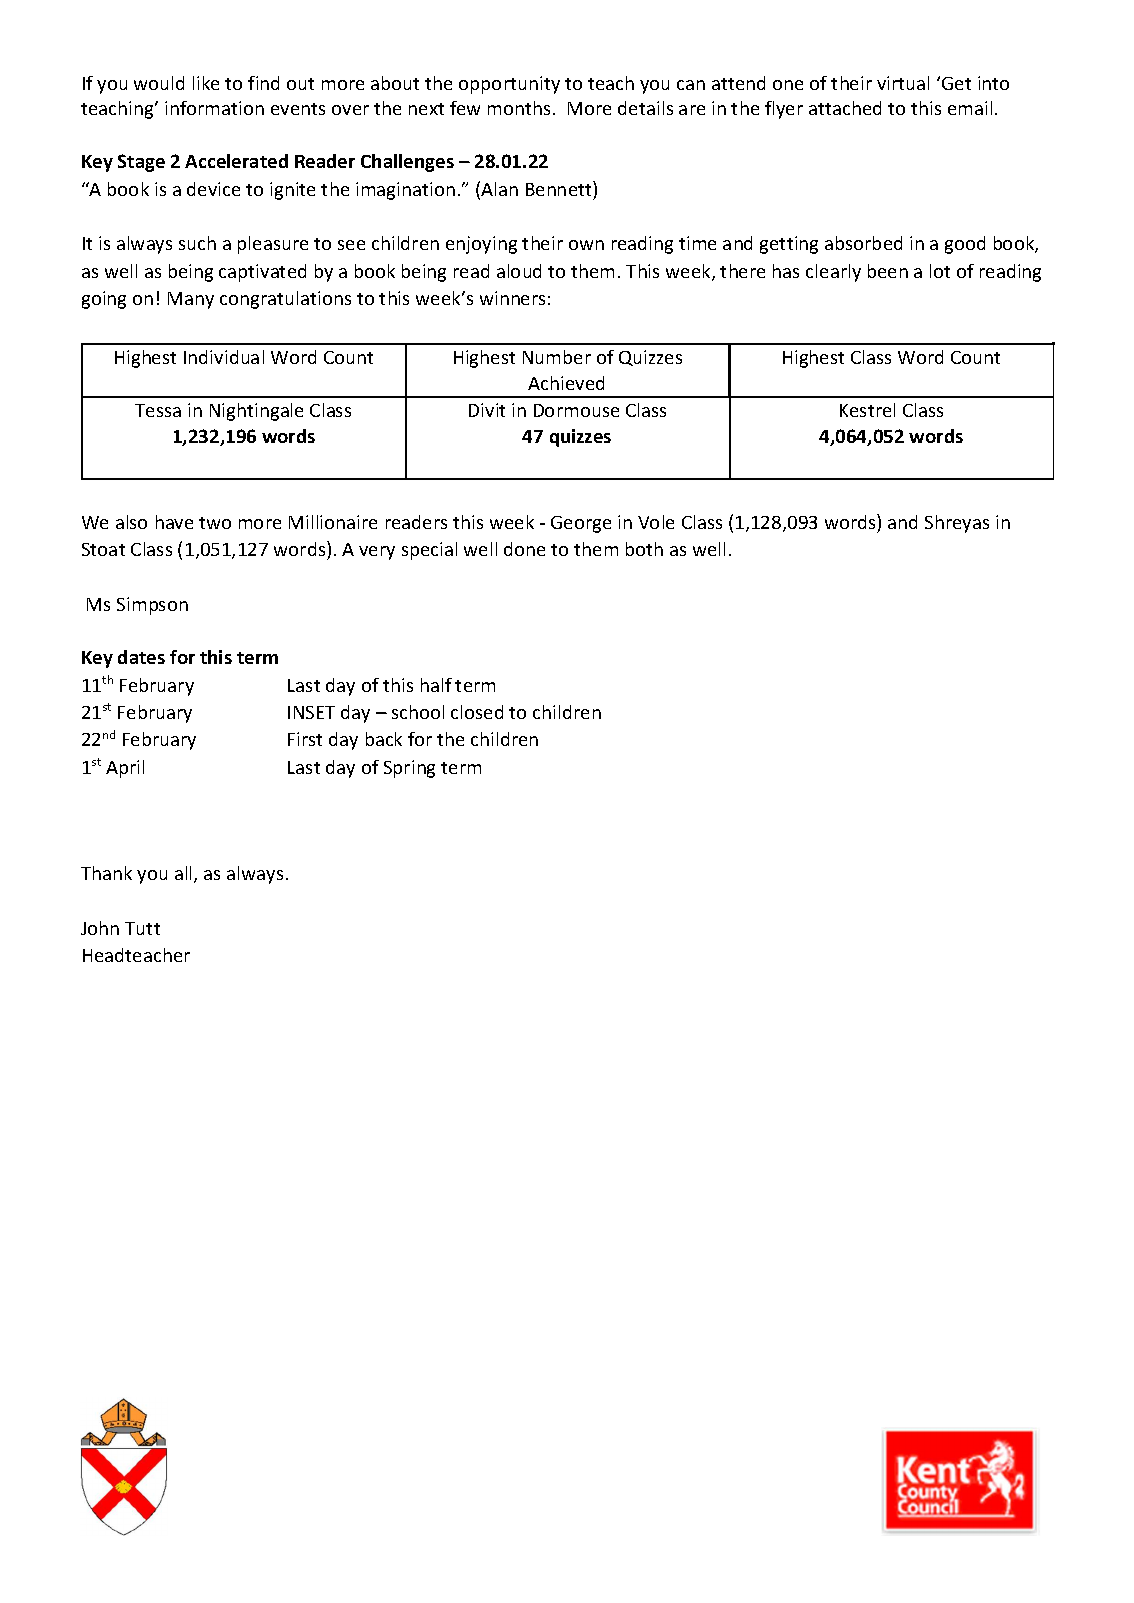  I want to click on information, so click(214, 108).
